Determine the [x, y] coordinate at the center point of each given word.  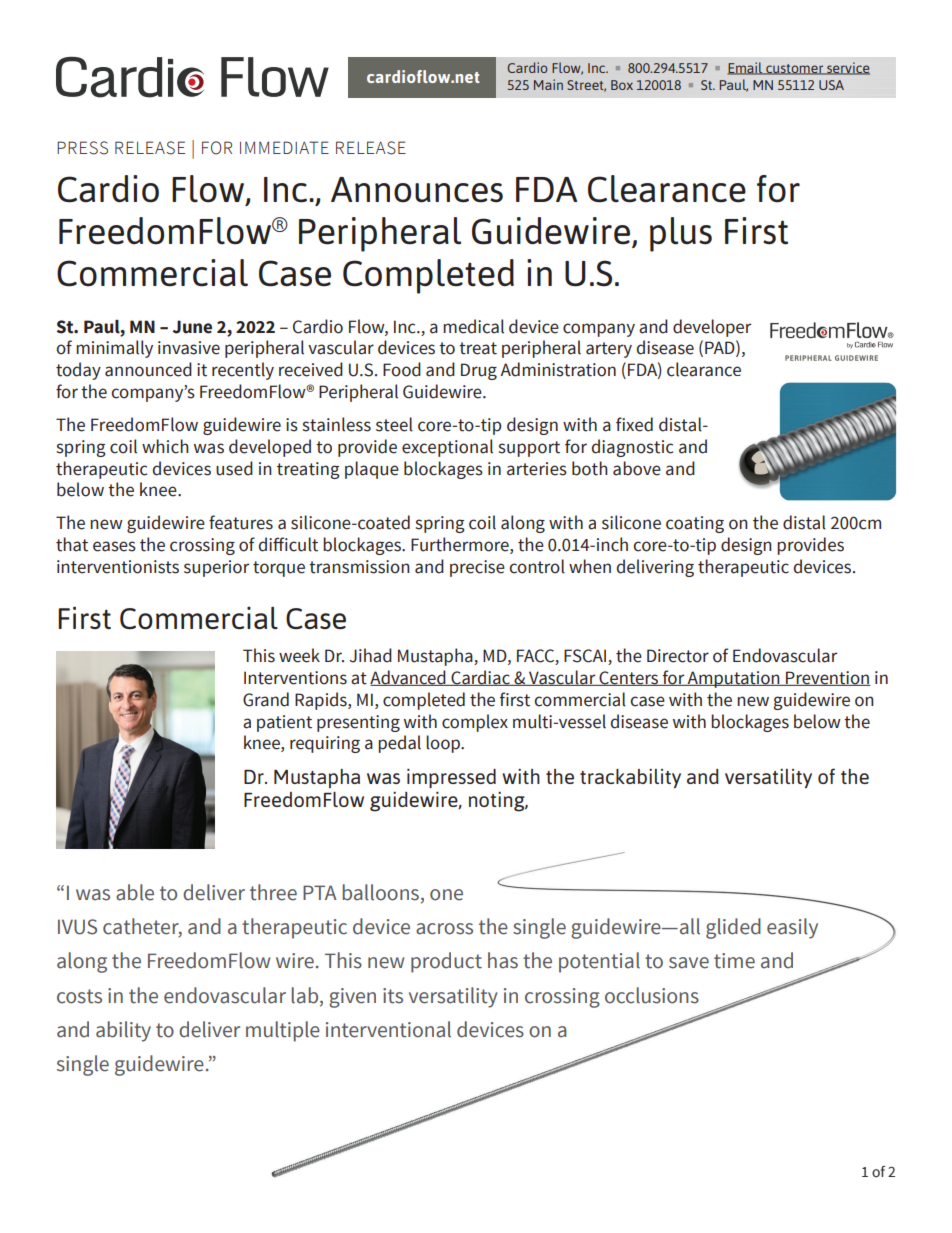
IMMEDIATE [284, 147]
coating [695, 524]
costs [79, 996]
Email [746, 68]
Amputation [734, 679]
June [192, 327]
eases [114, 546]
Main [548, 84]
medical [473, 326]
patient [284, 723]
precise [477, 568]
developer [712, 328]
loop [444, 744]
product [446, 962]
